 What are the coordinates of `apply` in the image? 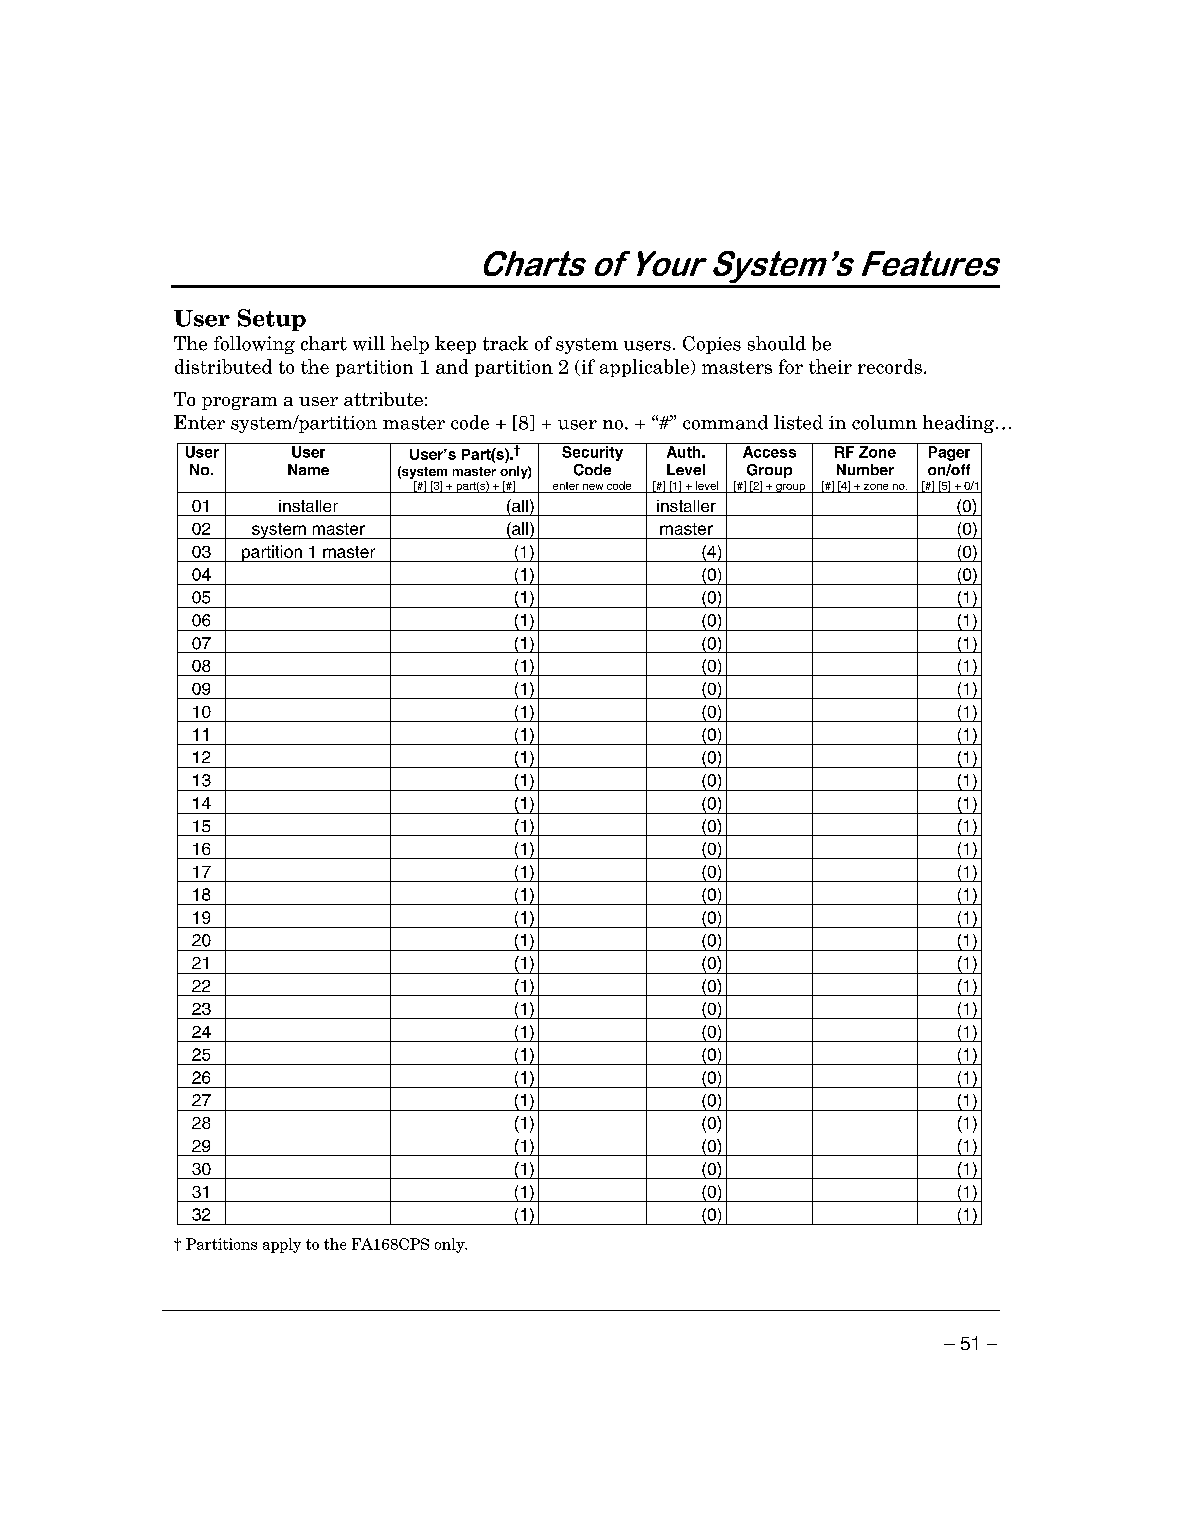 It's located at (282, 1245).
